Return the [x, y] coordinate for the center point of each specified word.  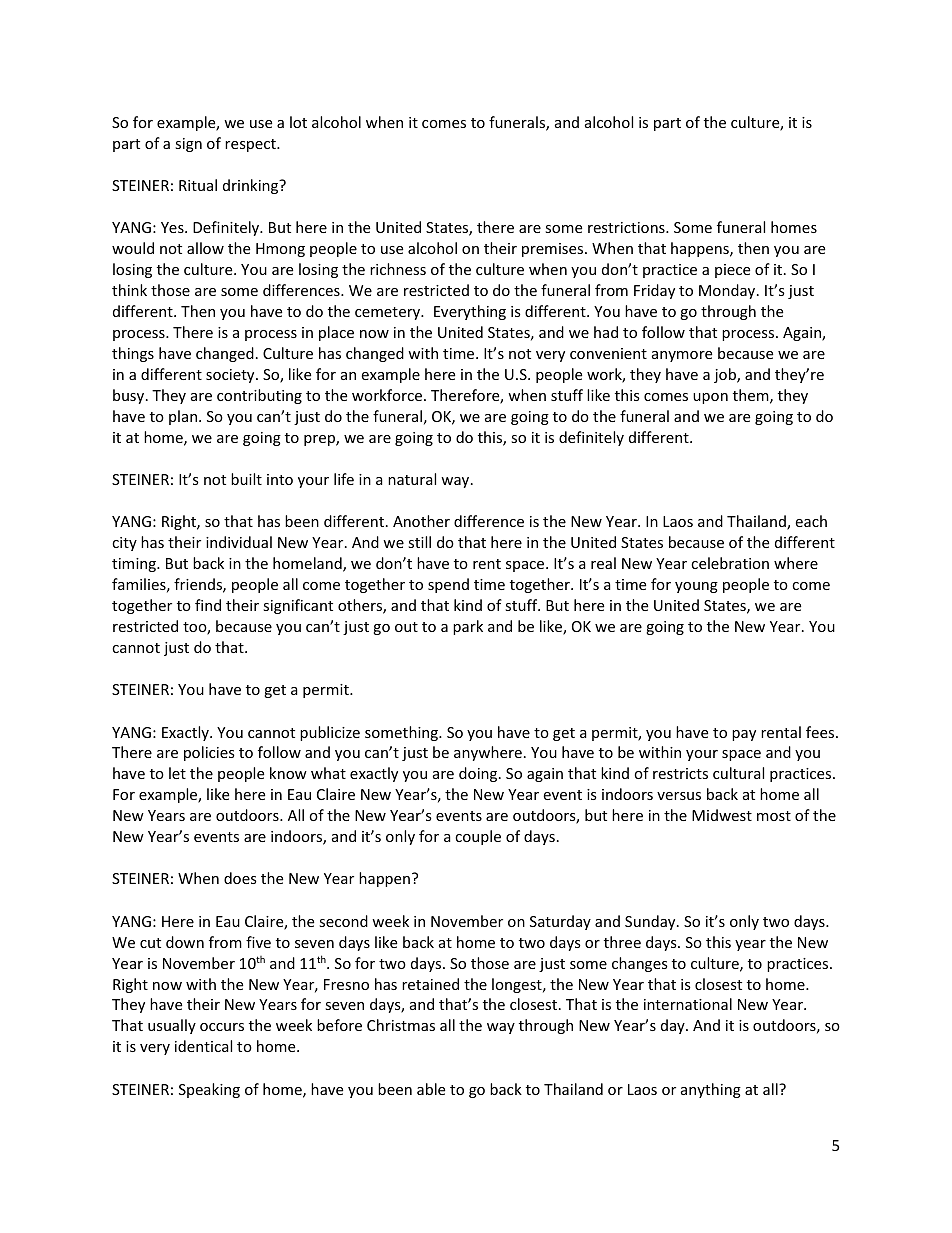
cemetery [389, 313]
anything [711, 1090]
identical [203, 1046]
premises [554, 250]
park [468, 627]
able [431, 1089]
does [240, 878]
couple [478, 837]
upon [710, 398]
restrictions [627, 227]
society [231, 376]
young [696, 587]
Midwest [722, 815]
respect [251, 145]
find [208, 605]
